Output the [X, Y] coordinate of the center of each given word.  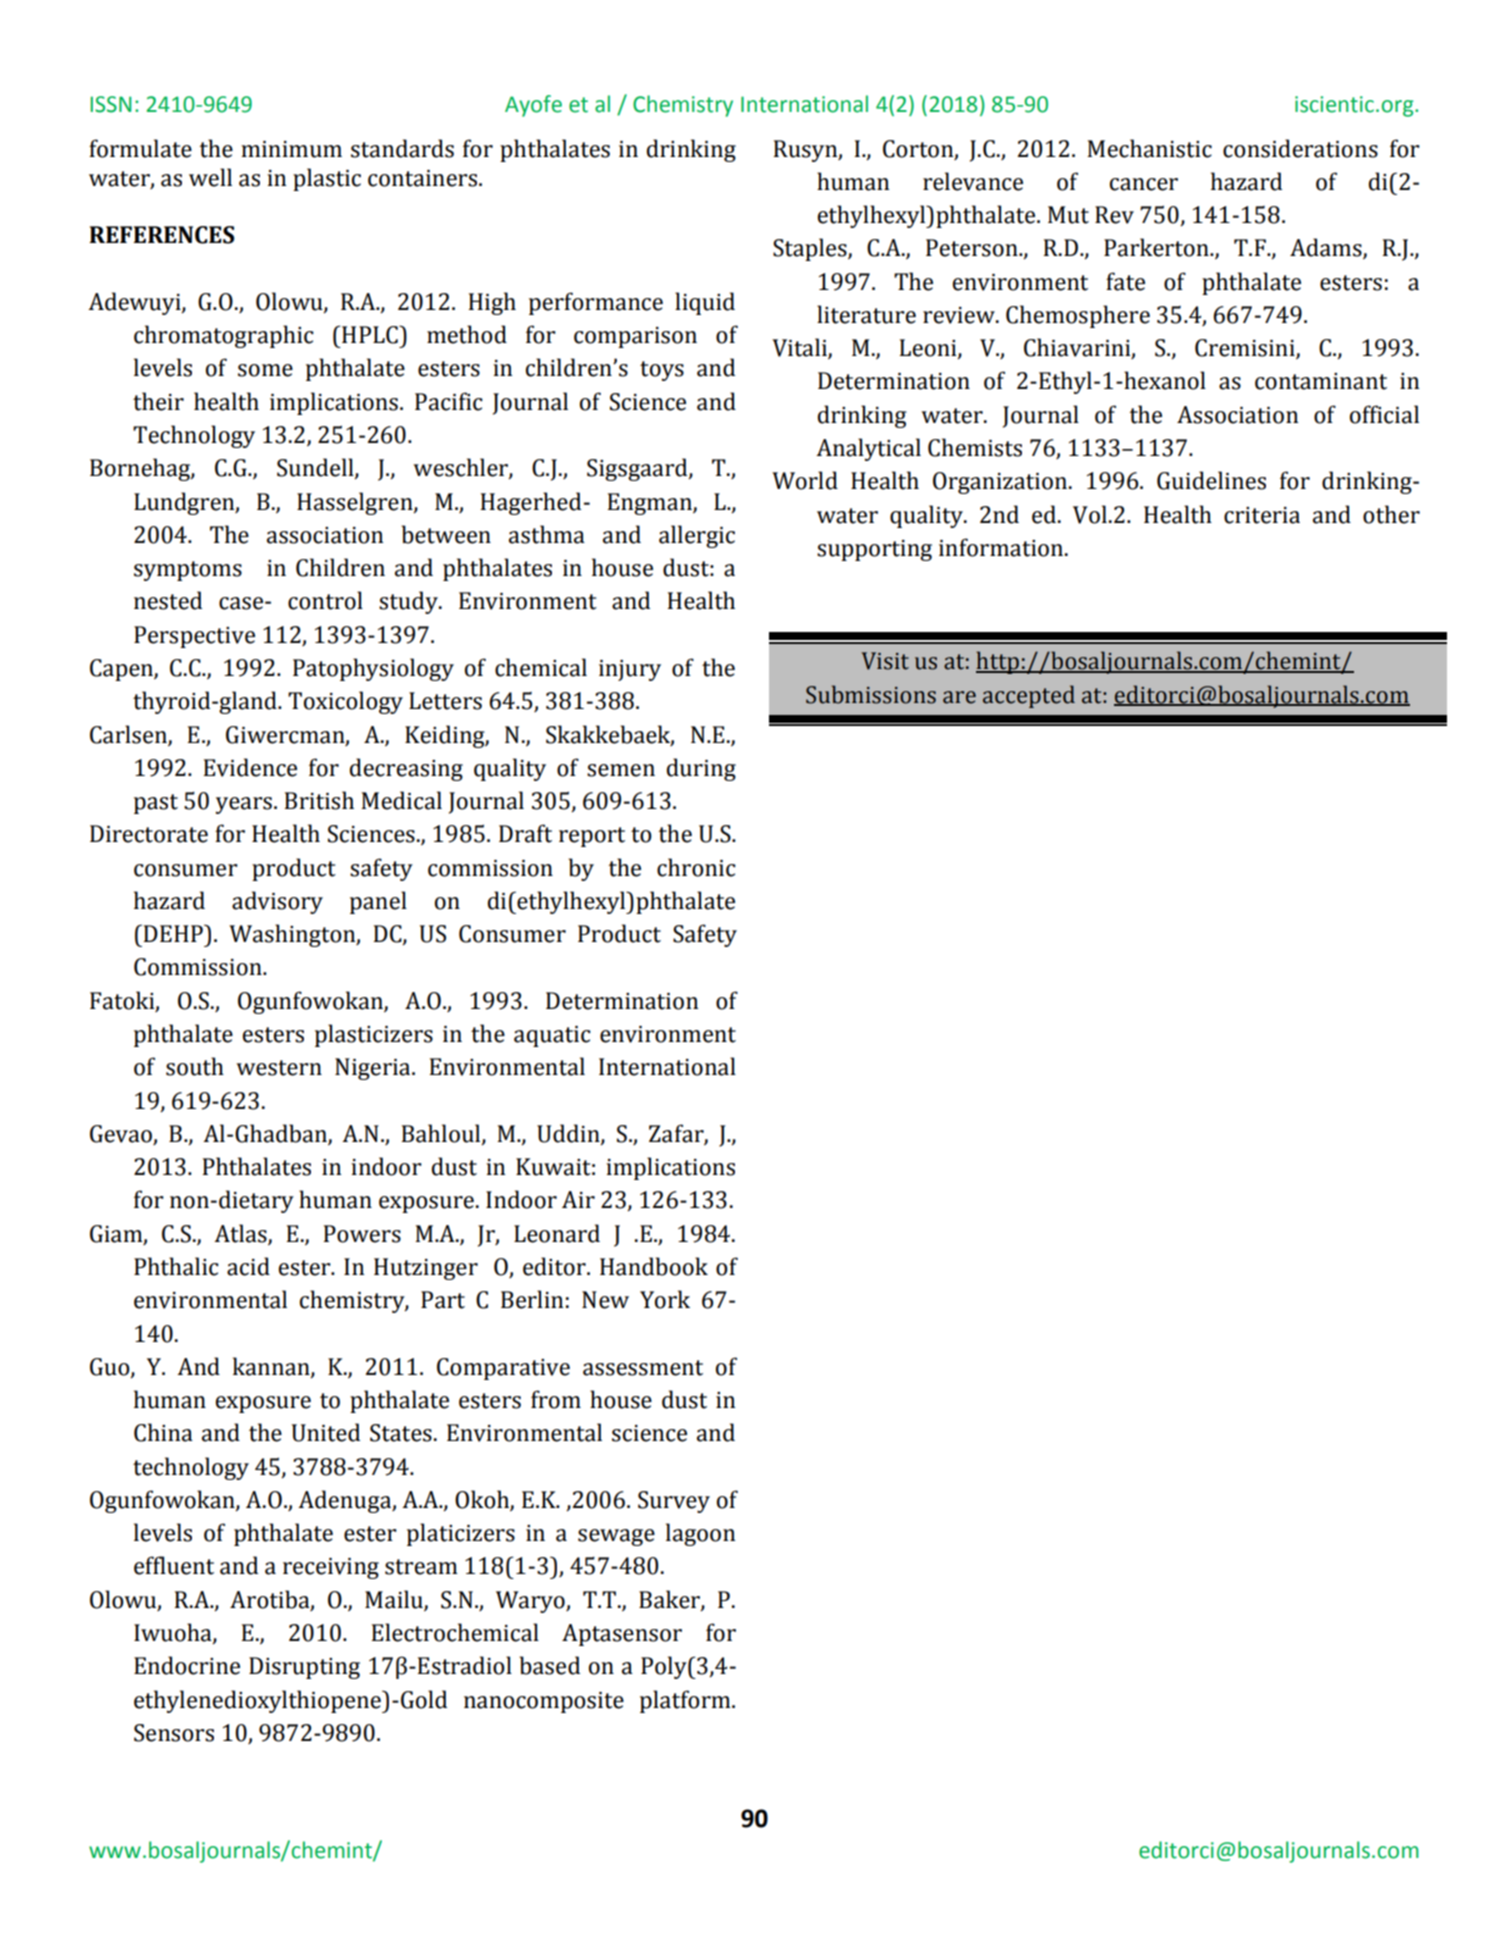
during [701, 769]
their [158, 401]
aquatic [552, 1036]
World [805, 480]
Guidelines [1211, 480]
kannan [272, 1367]
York [665, 1299]
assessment [643, 1368]
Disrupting [304, 1668]
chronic [696, 867]
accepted [1029, 696]
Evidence [250, 767]
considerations [1300, 148]
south [195, 1066]
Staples [811, 249]
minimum [291, 149]
